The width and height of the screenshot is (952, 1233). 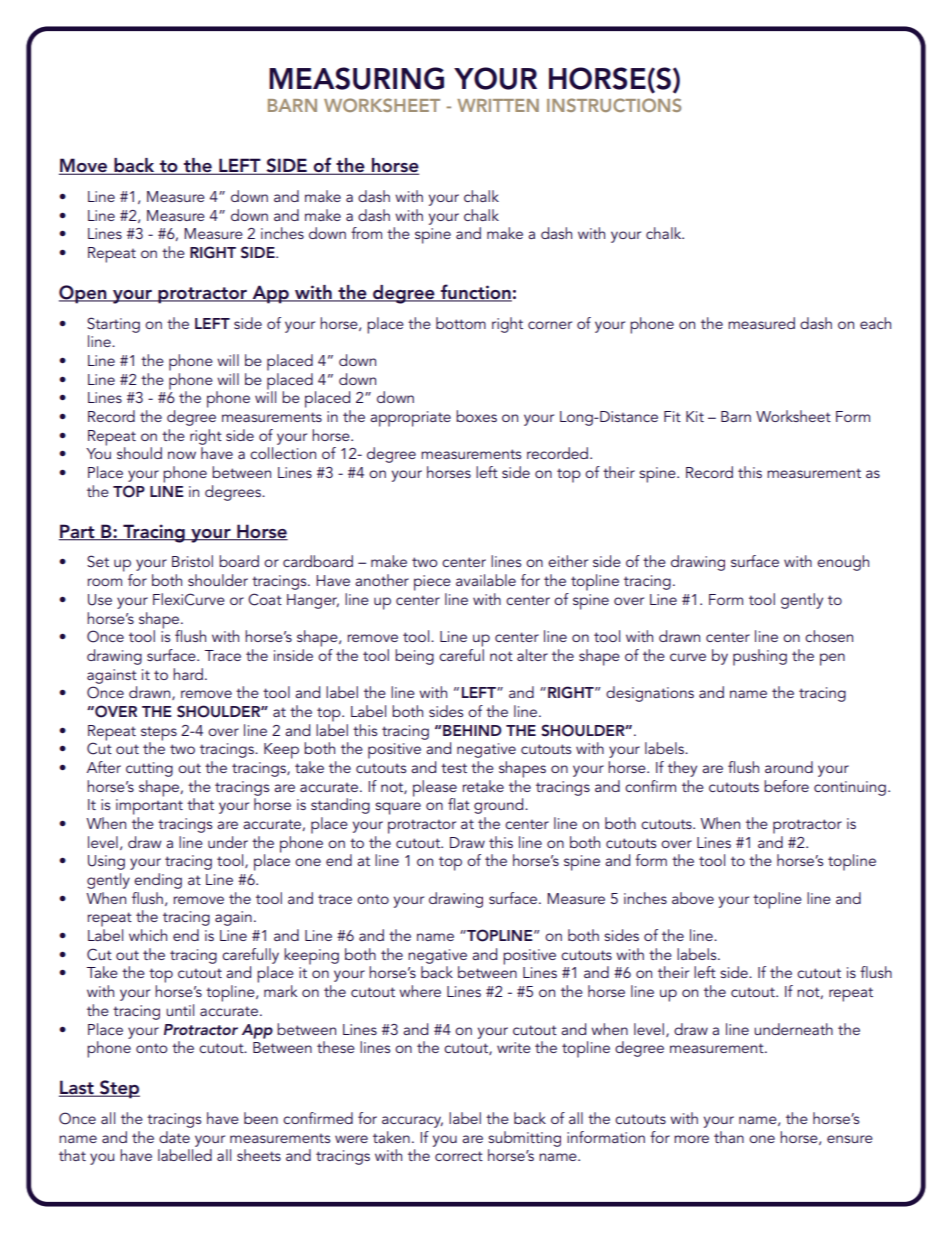 I want to click on WRITTEN, so click(x=498, y=105).
